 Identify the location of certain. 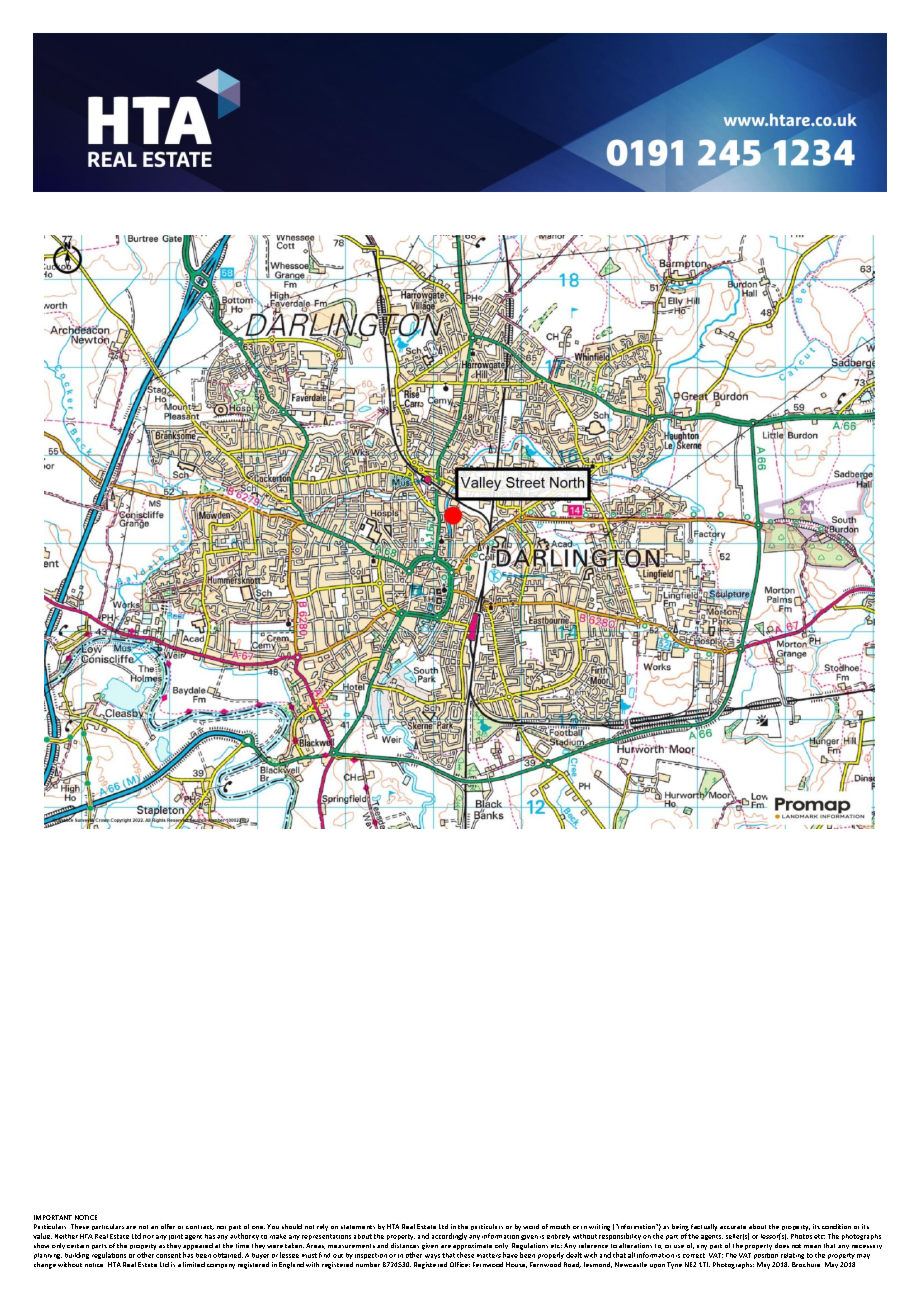
(78, 1246).
